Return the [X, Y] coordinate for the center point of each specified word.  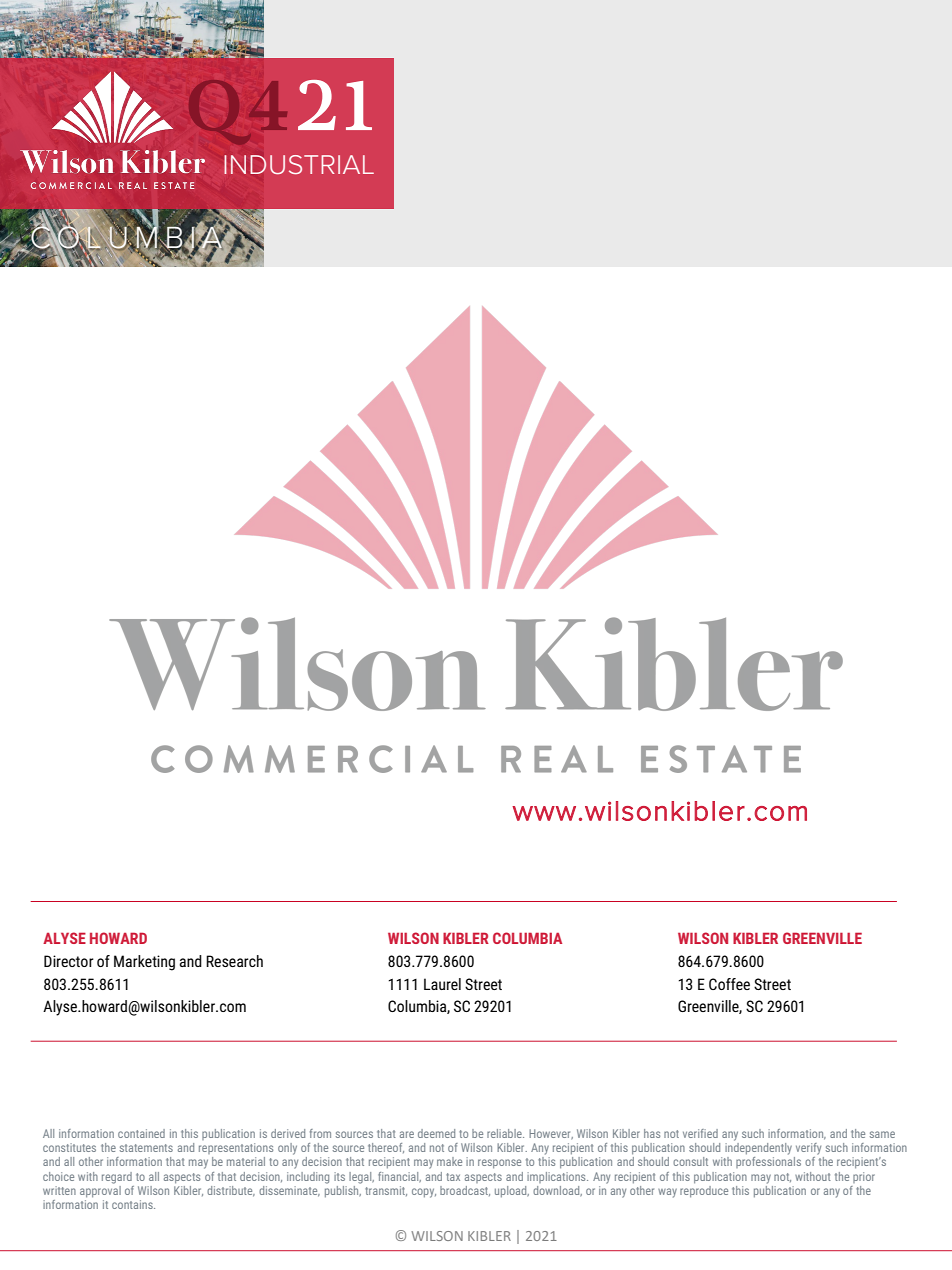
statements [146, 1148]
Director [69, 961]
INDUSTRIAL [299, 164]
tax [453, 1177]
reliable [505, 1133]
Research [234, 961]
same [882, 1134]
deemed [436, 1133]
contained [141, 1133]
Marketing [144, 963]
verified [700, 1133]
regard [117, 1178]
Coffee [729, 984]
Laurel [442, 984]
